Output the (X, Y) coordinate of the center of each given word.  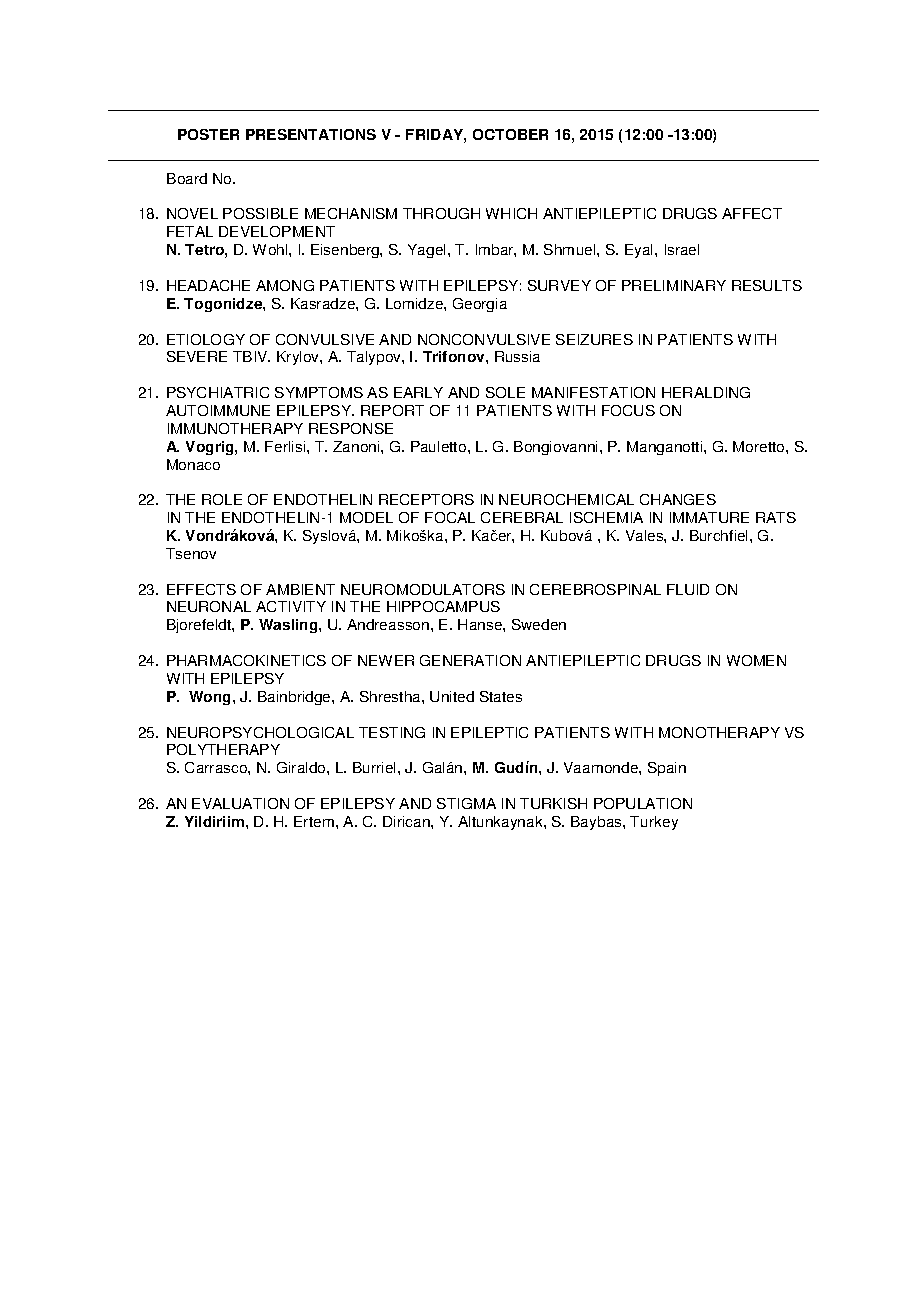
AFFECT (752, 213)
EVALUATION (240, 803)
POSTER (208, 134)
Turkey (654, 823)
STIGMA (466, 803)
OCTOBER (510, 134)
